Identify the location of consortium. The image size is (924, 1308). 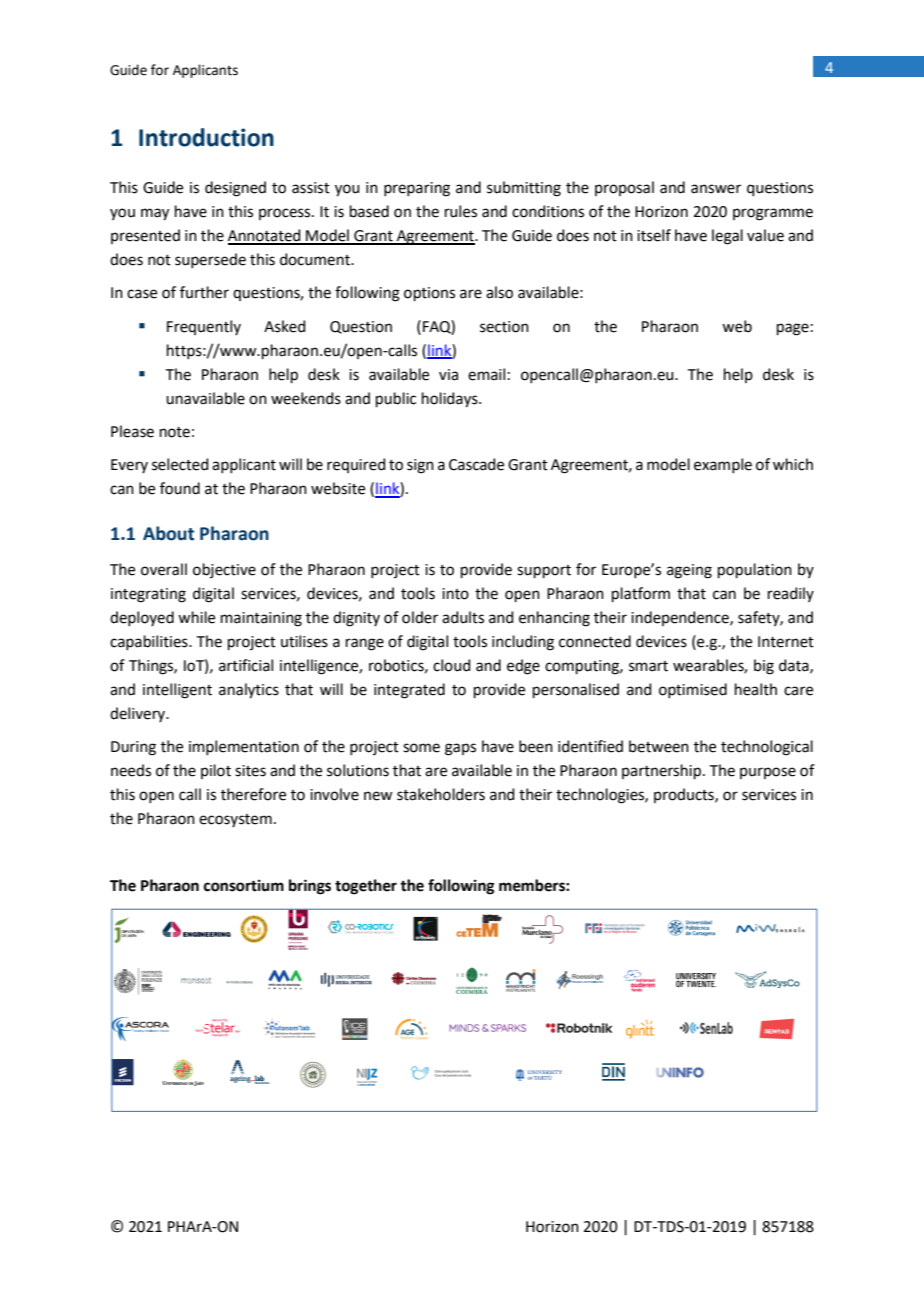
(244, 885).
